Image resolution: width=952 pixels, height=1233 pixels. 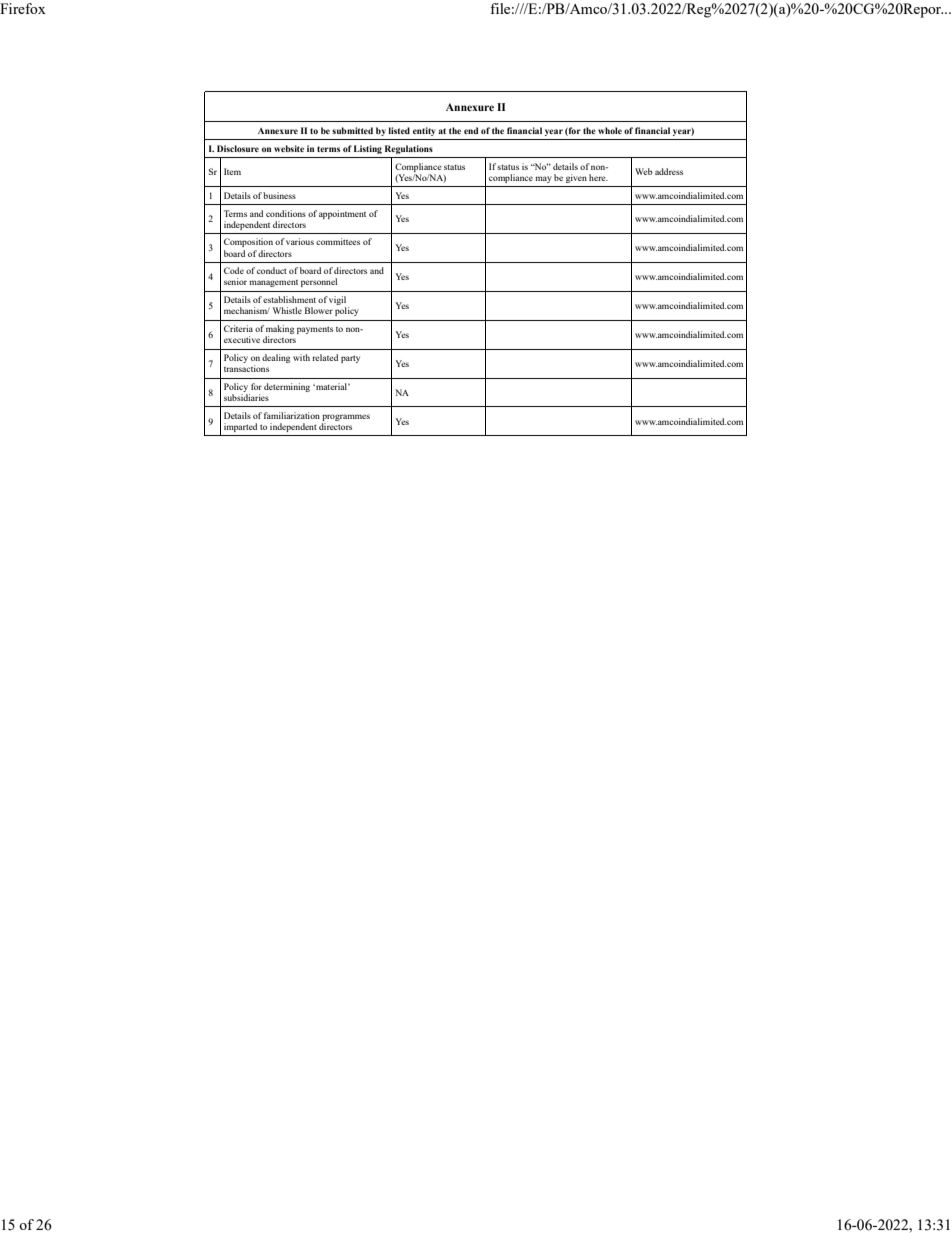 What do you see at coordinates (235, 281) in the document?
I see `senior` at bounding box center [235, 281].
